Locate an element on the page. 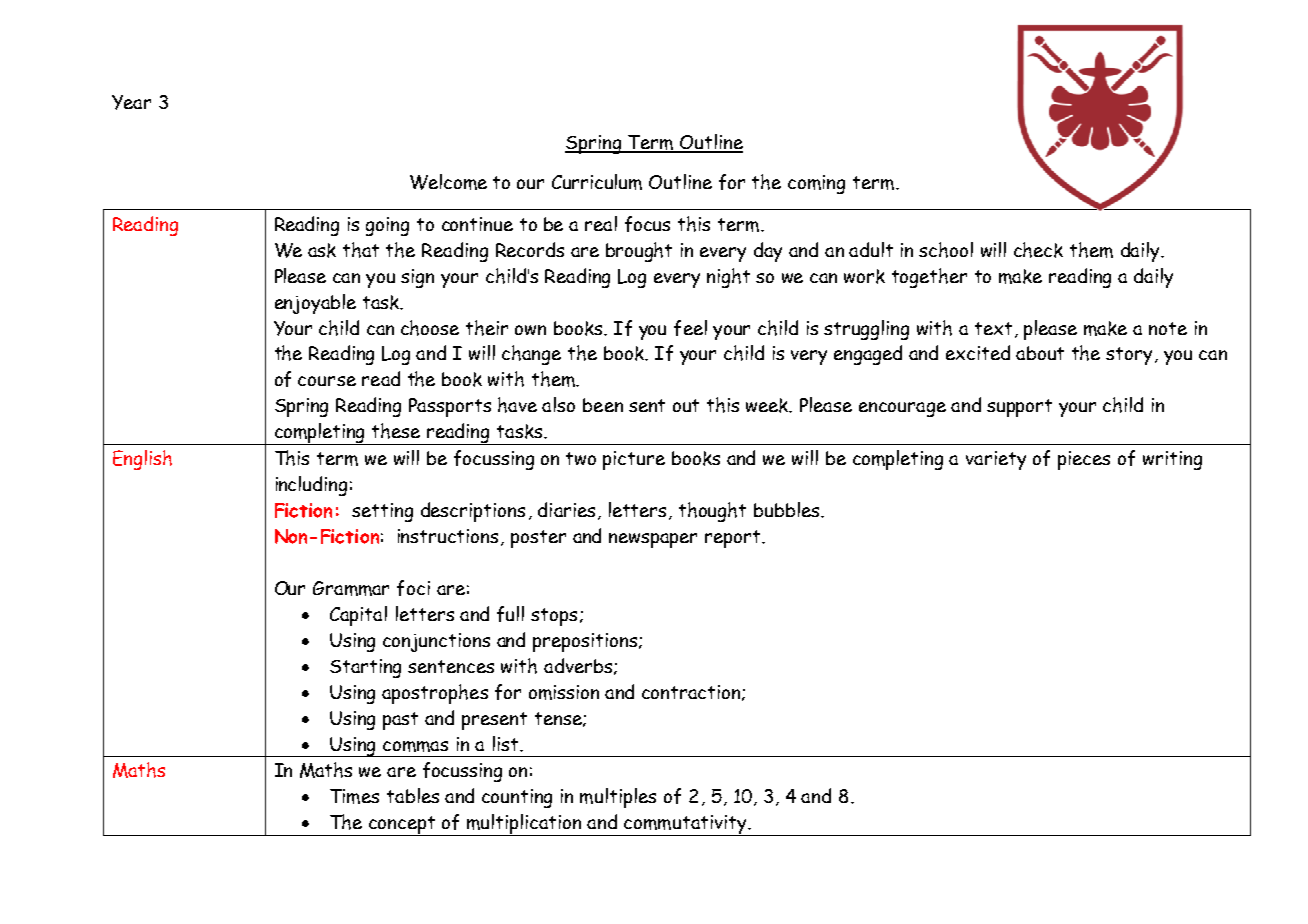 The height and width of the document is (924, 1308). Curriculum is located at coordinates (597, 182).
